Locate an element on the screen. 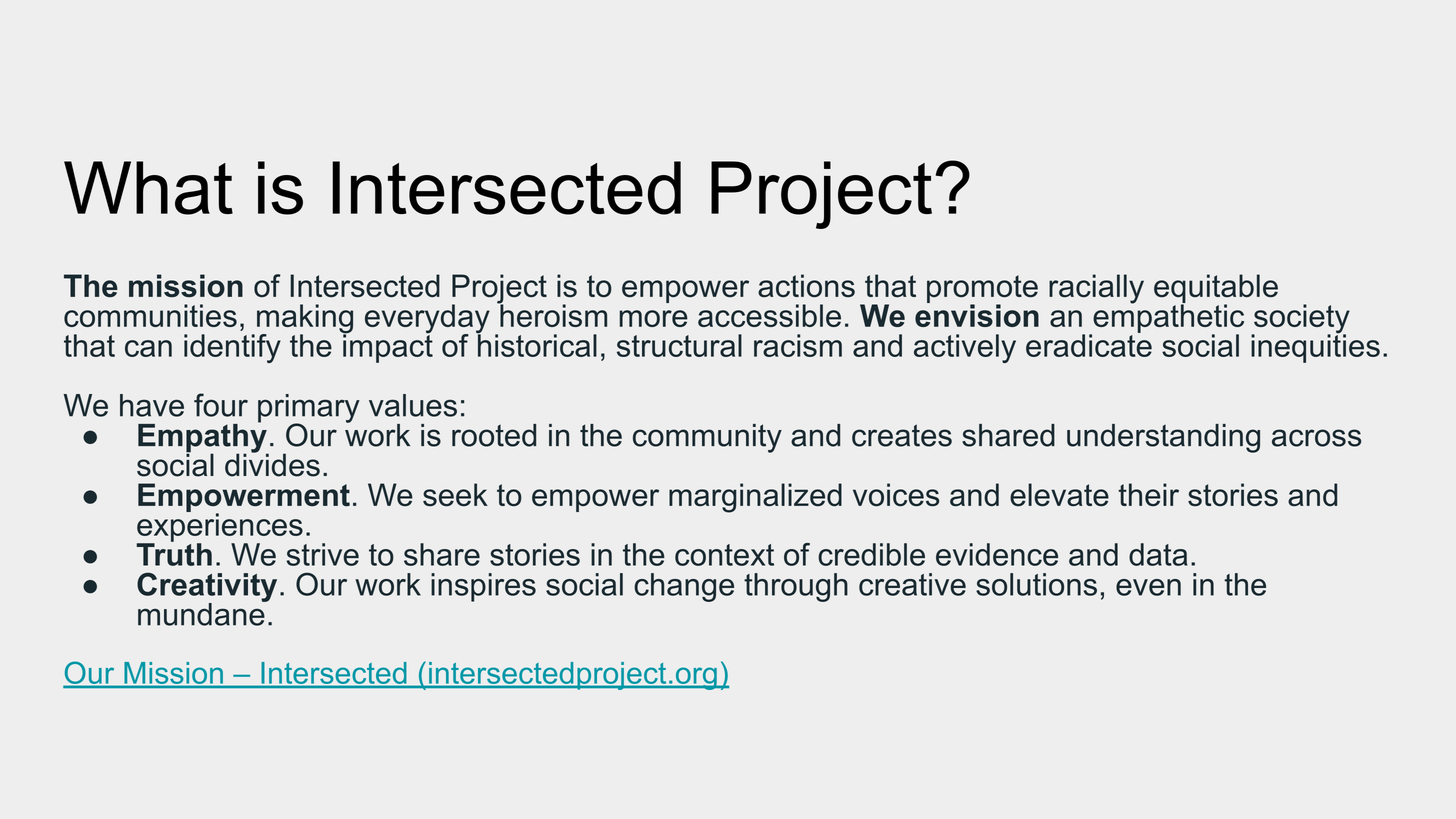  racially is located at coordinates (1096, 289).
